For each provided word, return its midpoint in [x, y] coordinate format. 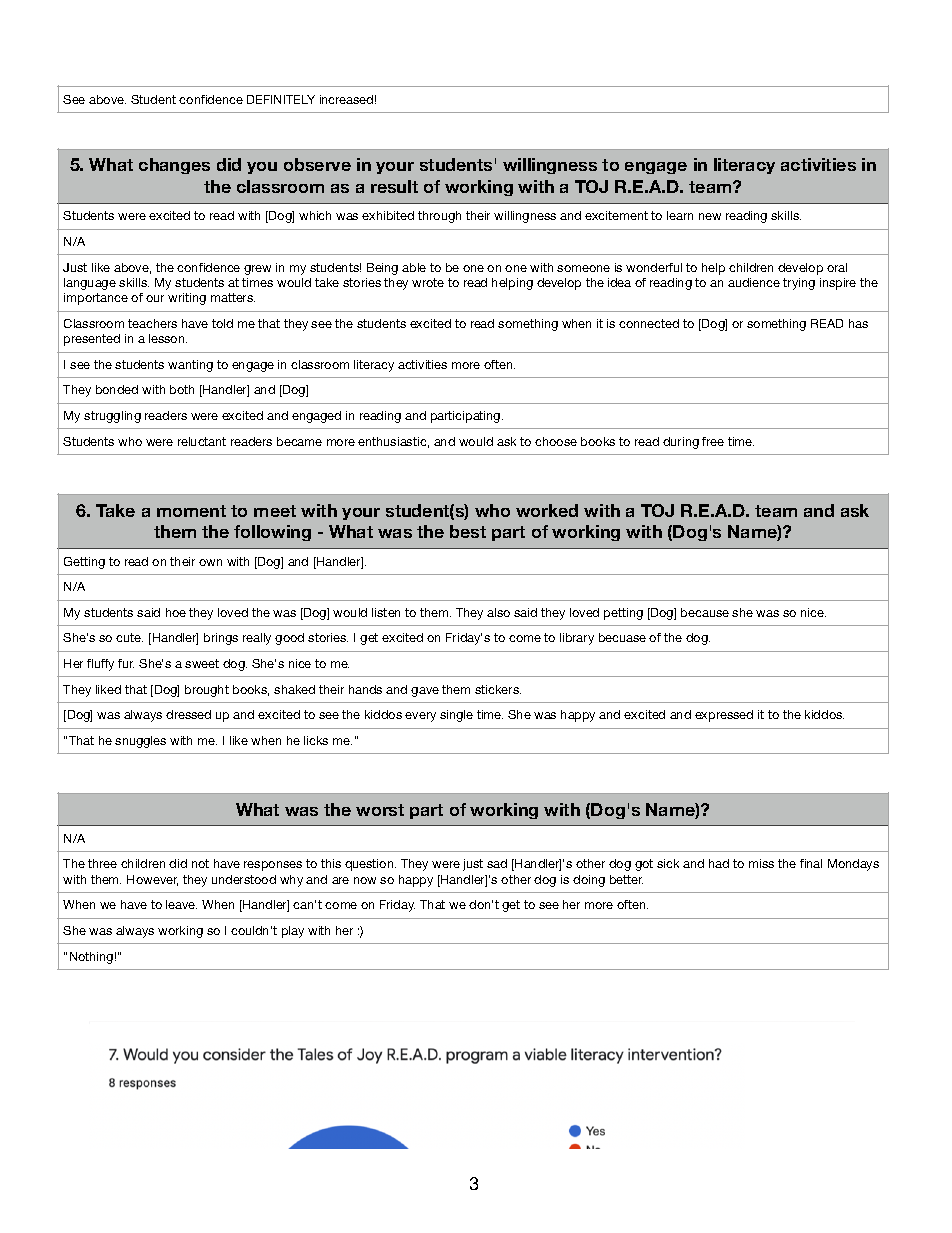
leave [181, 904]
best [468, 531]
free [713, 441]
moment [191, 511]
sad [497, 863]
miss [761, 863]
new [710, 216]
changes [174, 166]
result [394, 186]
